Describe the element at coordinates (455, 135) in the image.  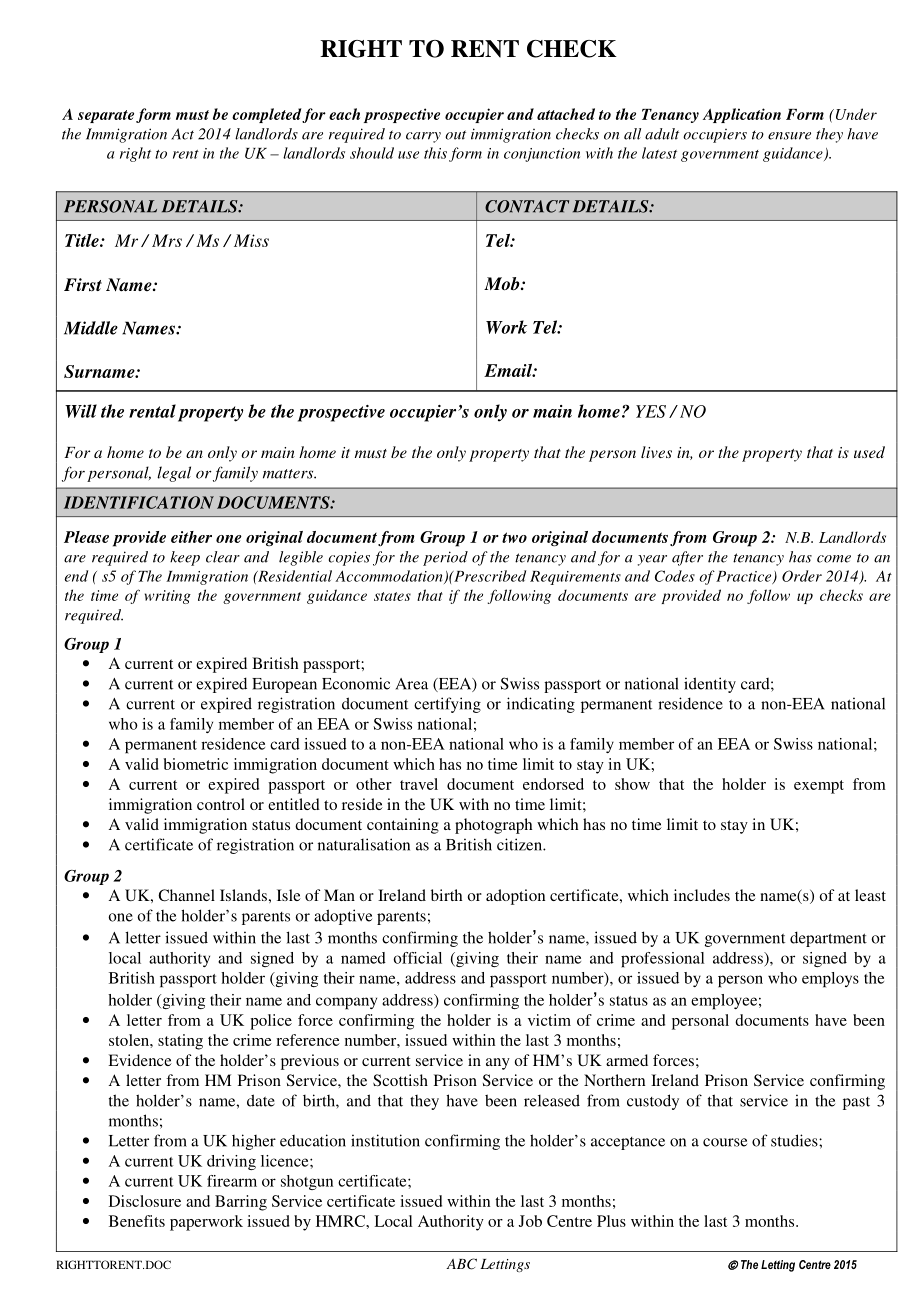
I see `out` at that location.
